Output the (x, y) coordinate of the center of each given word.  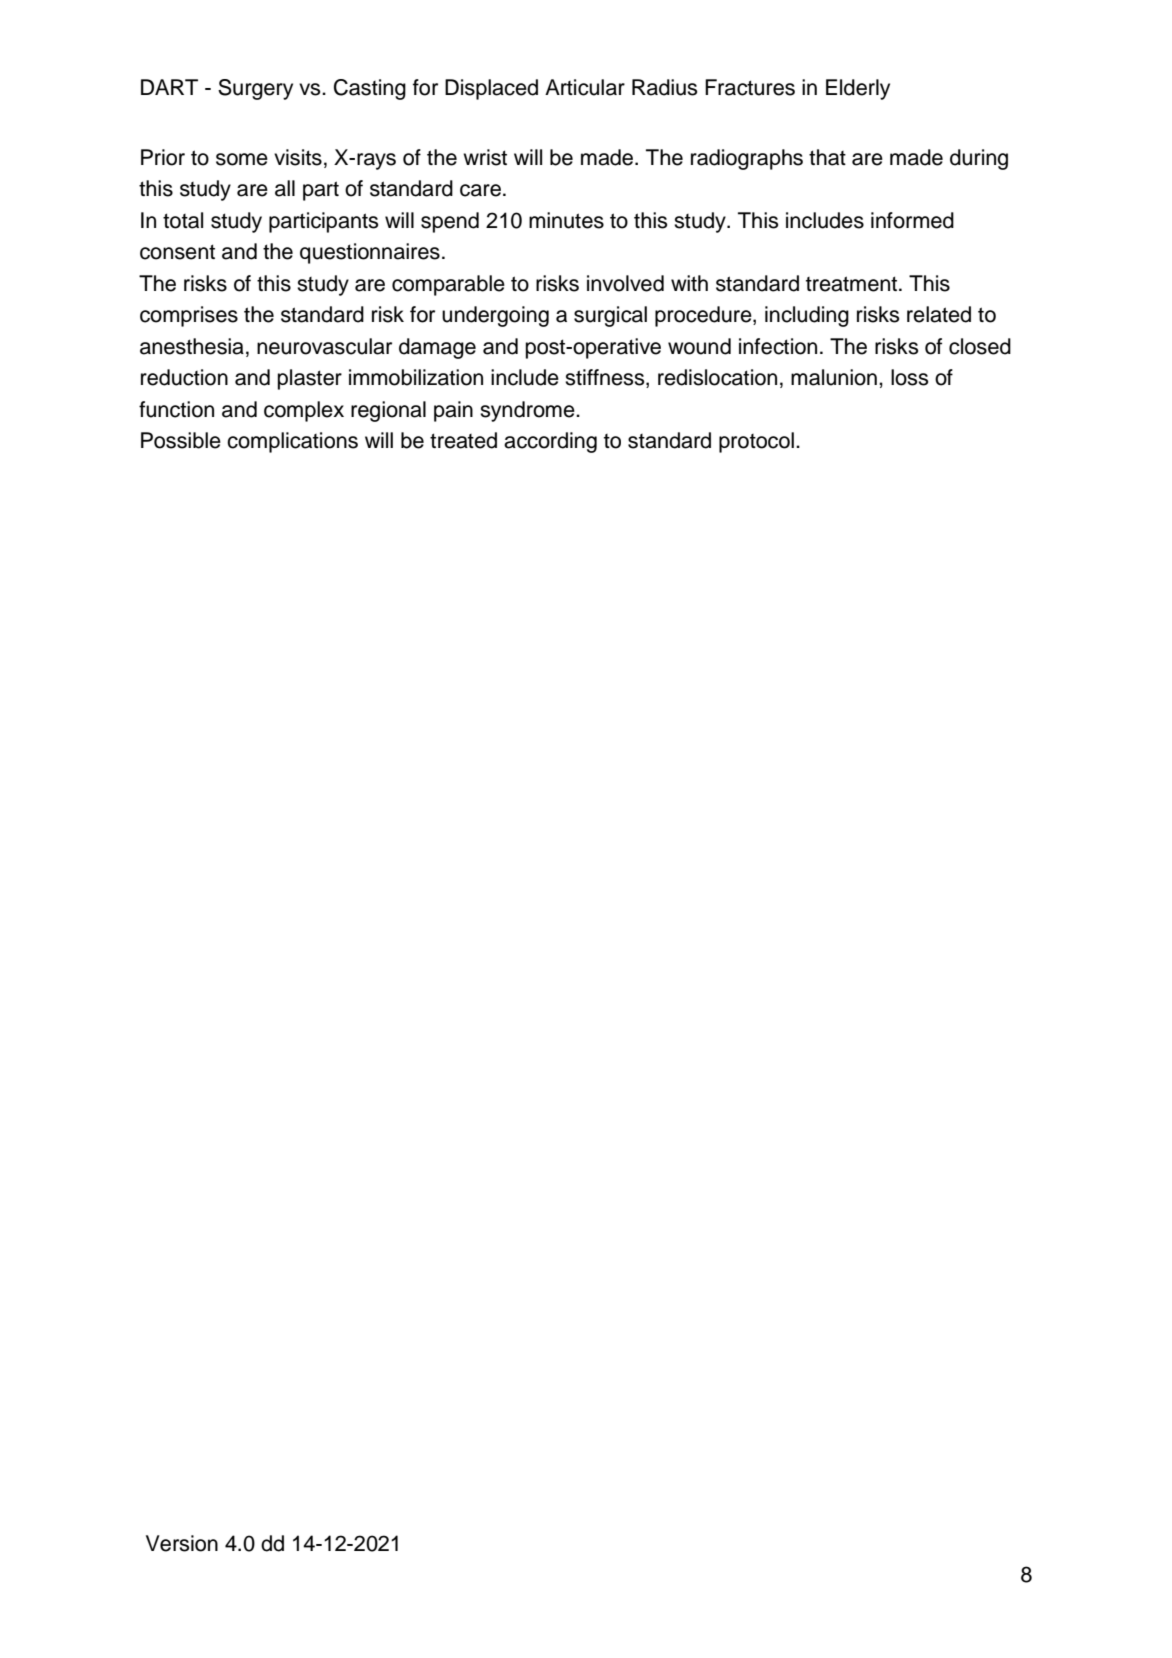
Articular (585, 87)
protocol (756, 442)
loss (909, 377)
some (242, 159)
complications (292, 442)
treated (463, 440)
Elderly (858, 89)
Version (182, 1543)
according (550, 442)
